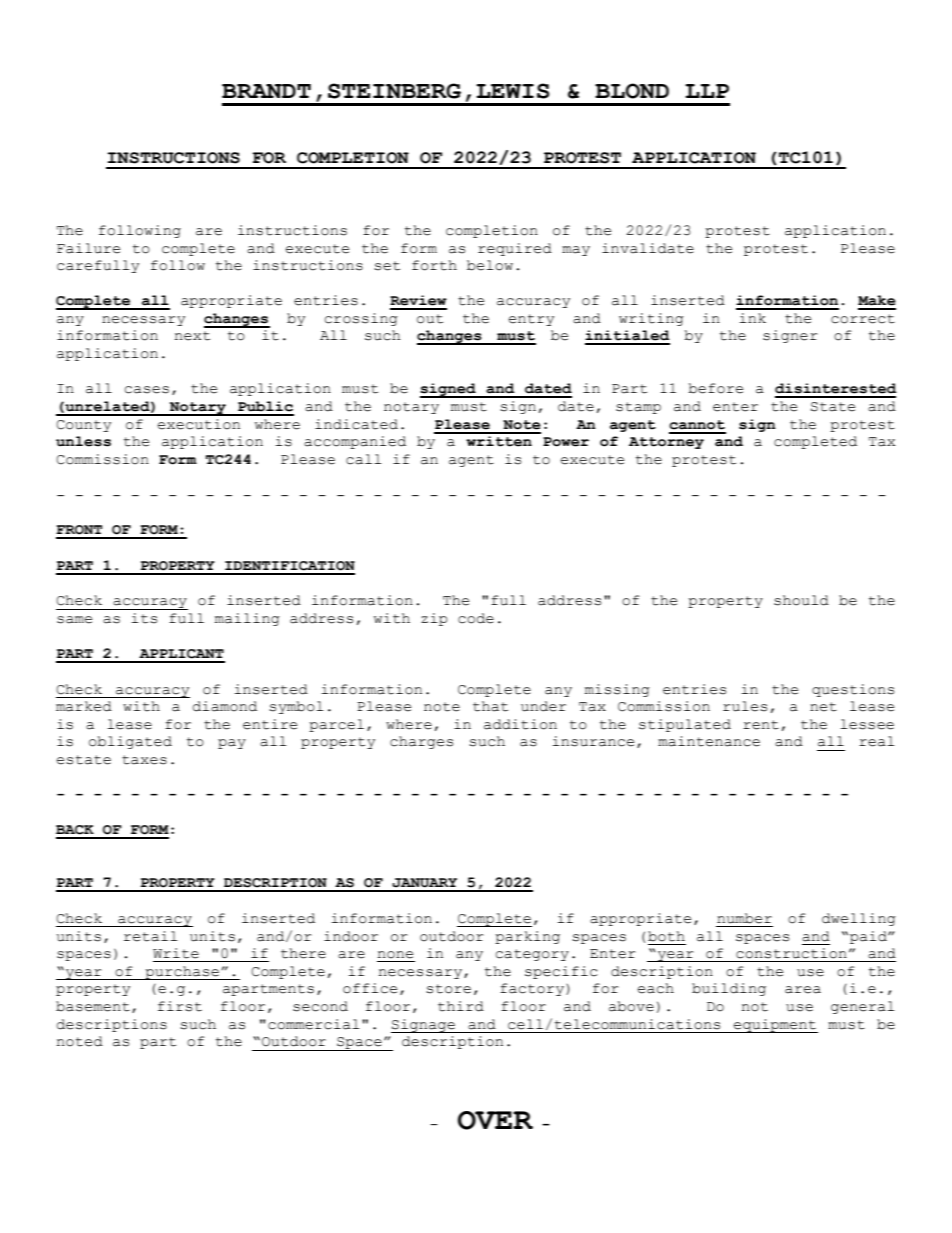 Image resolution: width=952 pixels, height=1233 pixels. I want to click on retail, so click(150, 936).
